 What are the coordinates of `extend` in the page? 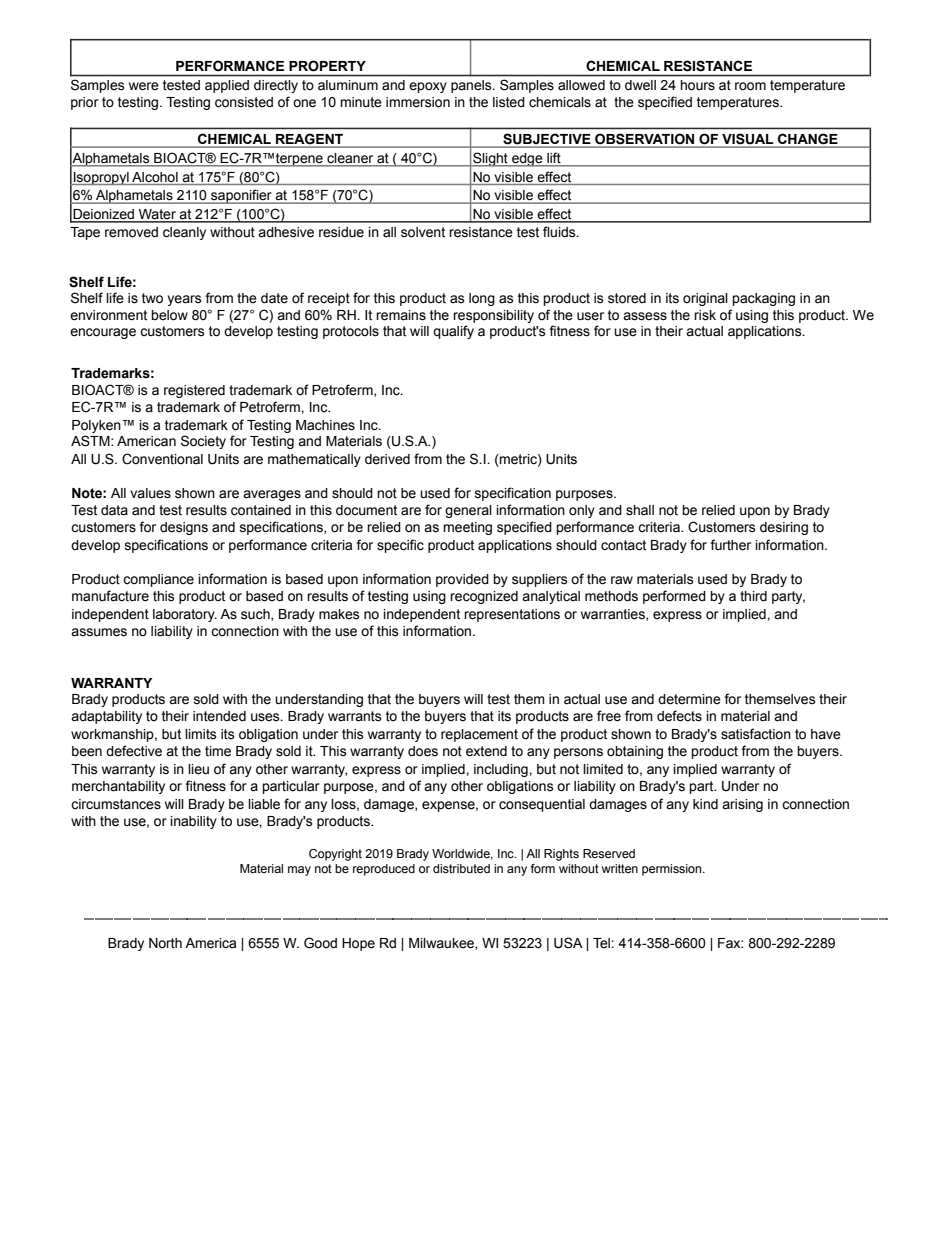 It's located at (486, 751).
